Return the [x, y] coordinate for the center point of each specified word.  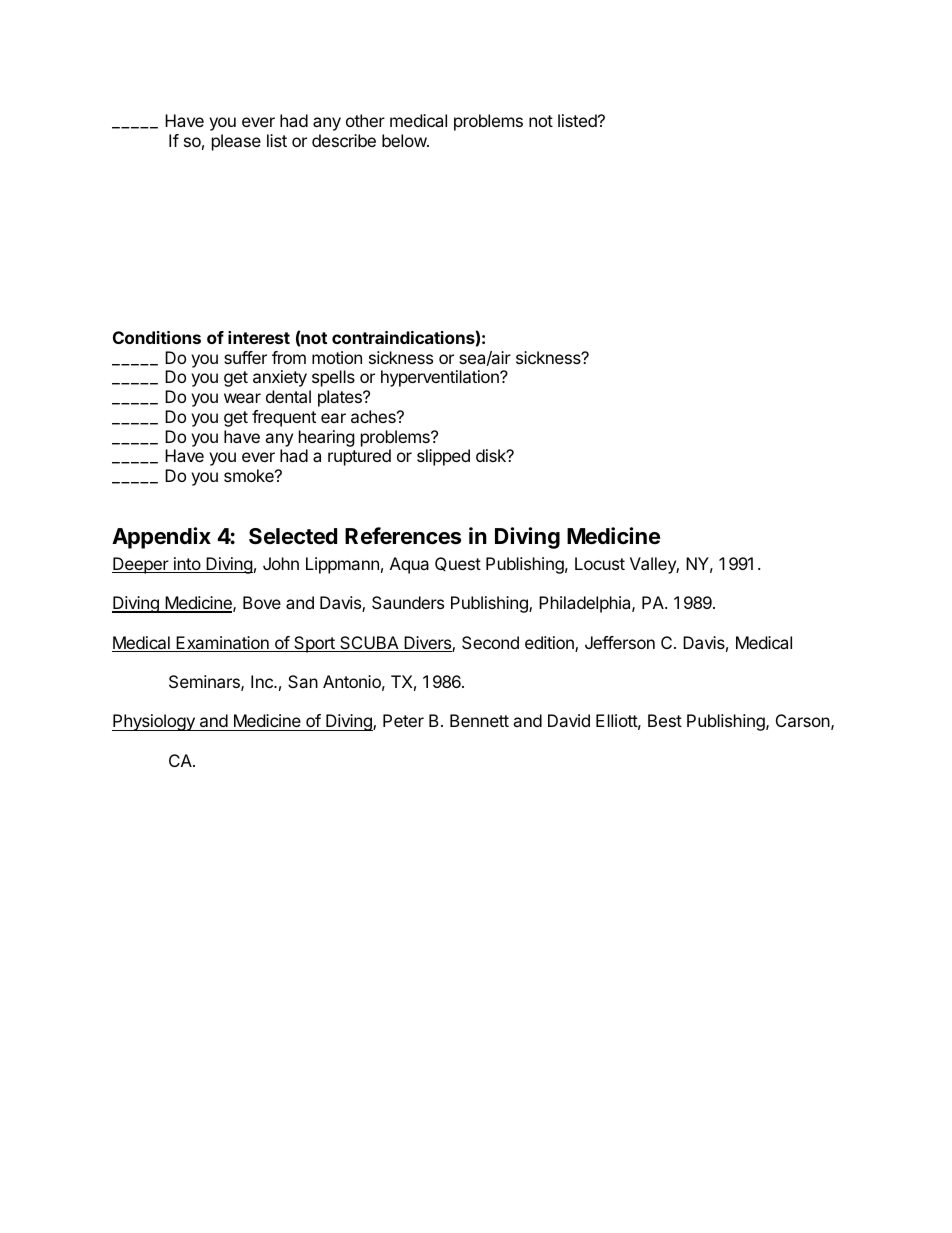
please [236, 142]
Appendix [161, 538]
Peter [403, 720]
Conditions [157, 337]
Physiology [154, 722]
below [405, 140]
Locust [600, 563]
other [365, 120]
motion [337, 357]
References [403, 536]
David [569, 720]
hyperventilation [441, 378]
